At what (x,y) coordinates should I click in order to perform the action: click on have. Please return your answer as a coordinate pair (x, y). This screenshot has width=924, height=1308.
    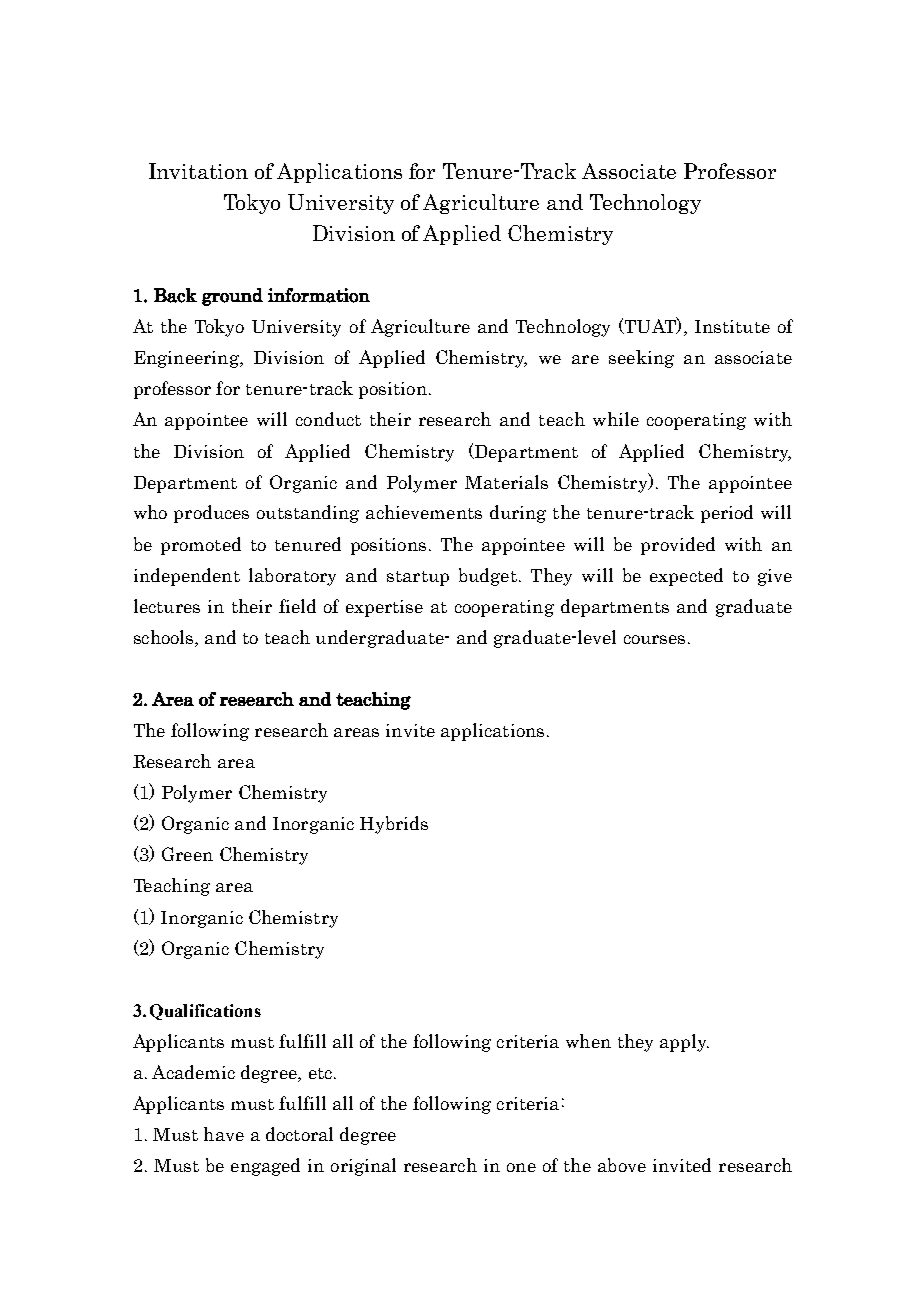
    Looking at the image, I should click on (224, 1134).
